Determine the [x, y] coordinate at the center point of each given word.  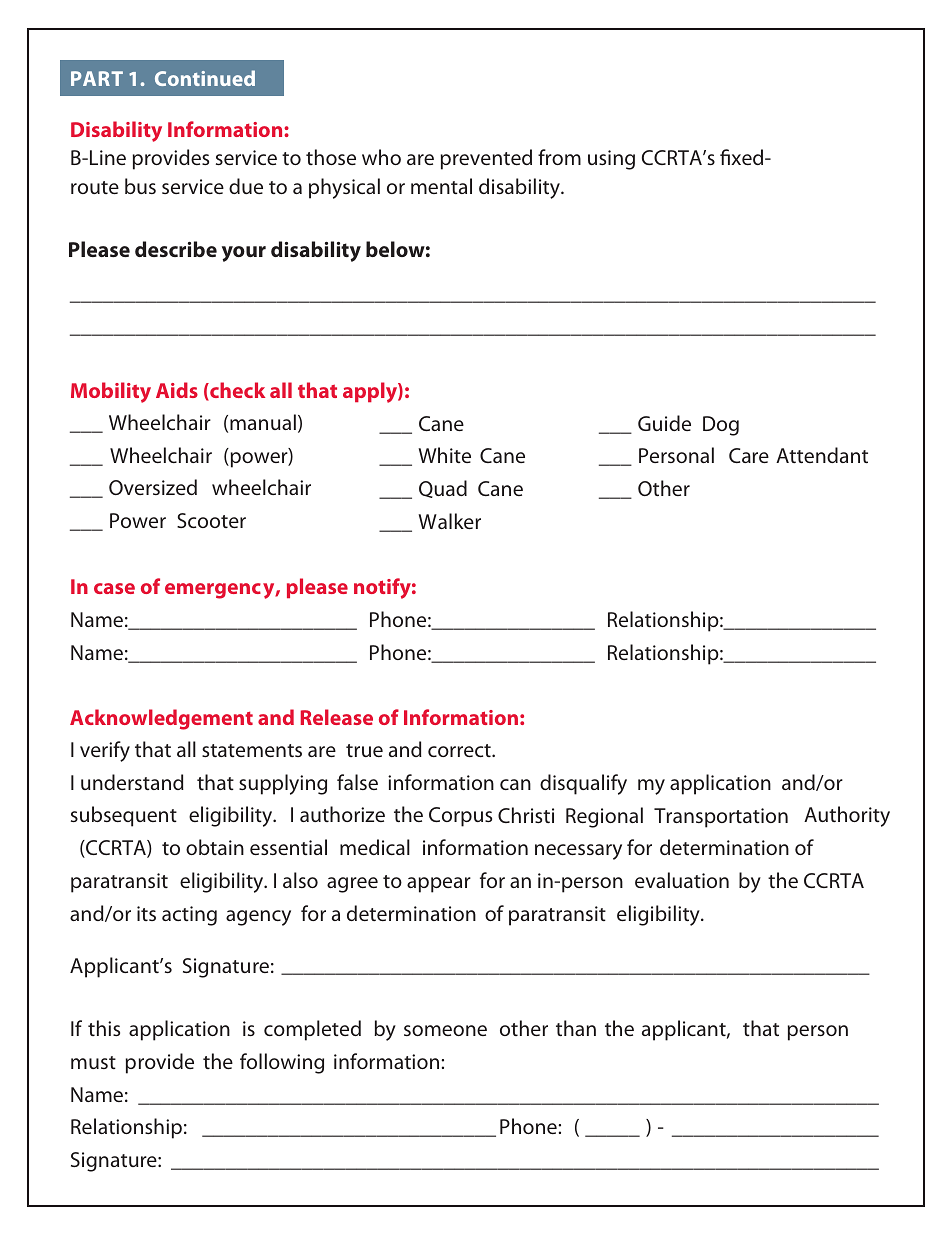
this [104, 1028]
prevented [486, 159]
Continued [205, 78]
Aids [177, 390]
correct [460, 750]
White [444, 455]
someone [445, 1030]
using [611, 160]
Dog [721, 426]
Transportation [721, 818]
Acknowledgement [161, 719]
